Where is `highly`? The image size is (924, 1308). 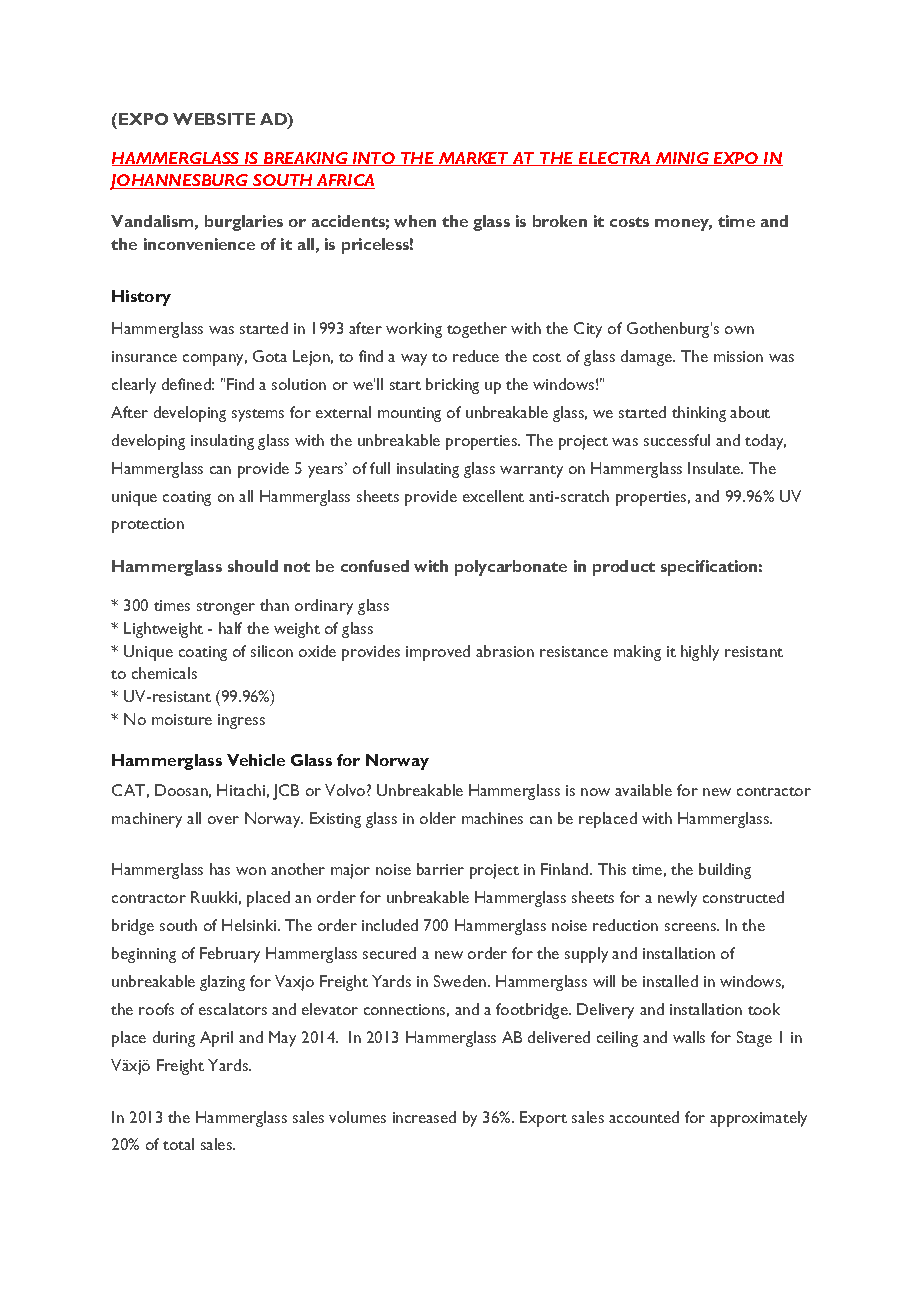
highly is located at coordinates (700, 653).
